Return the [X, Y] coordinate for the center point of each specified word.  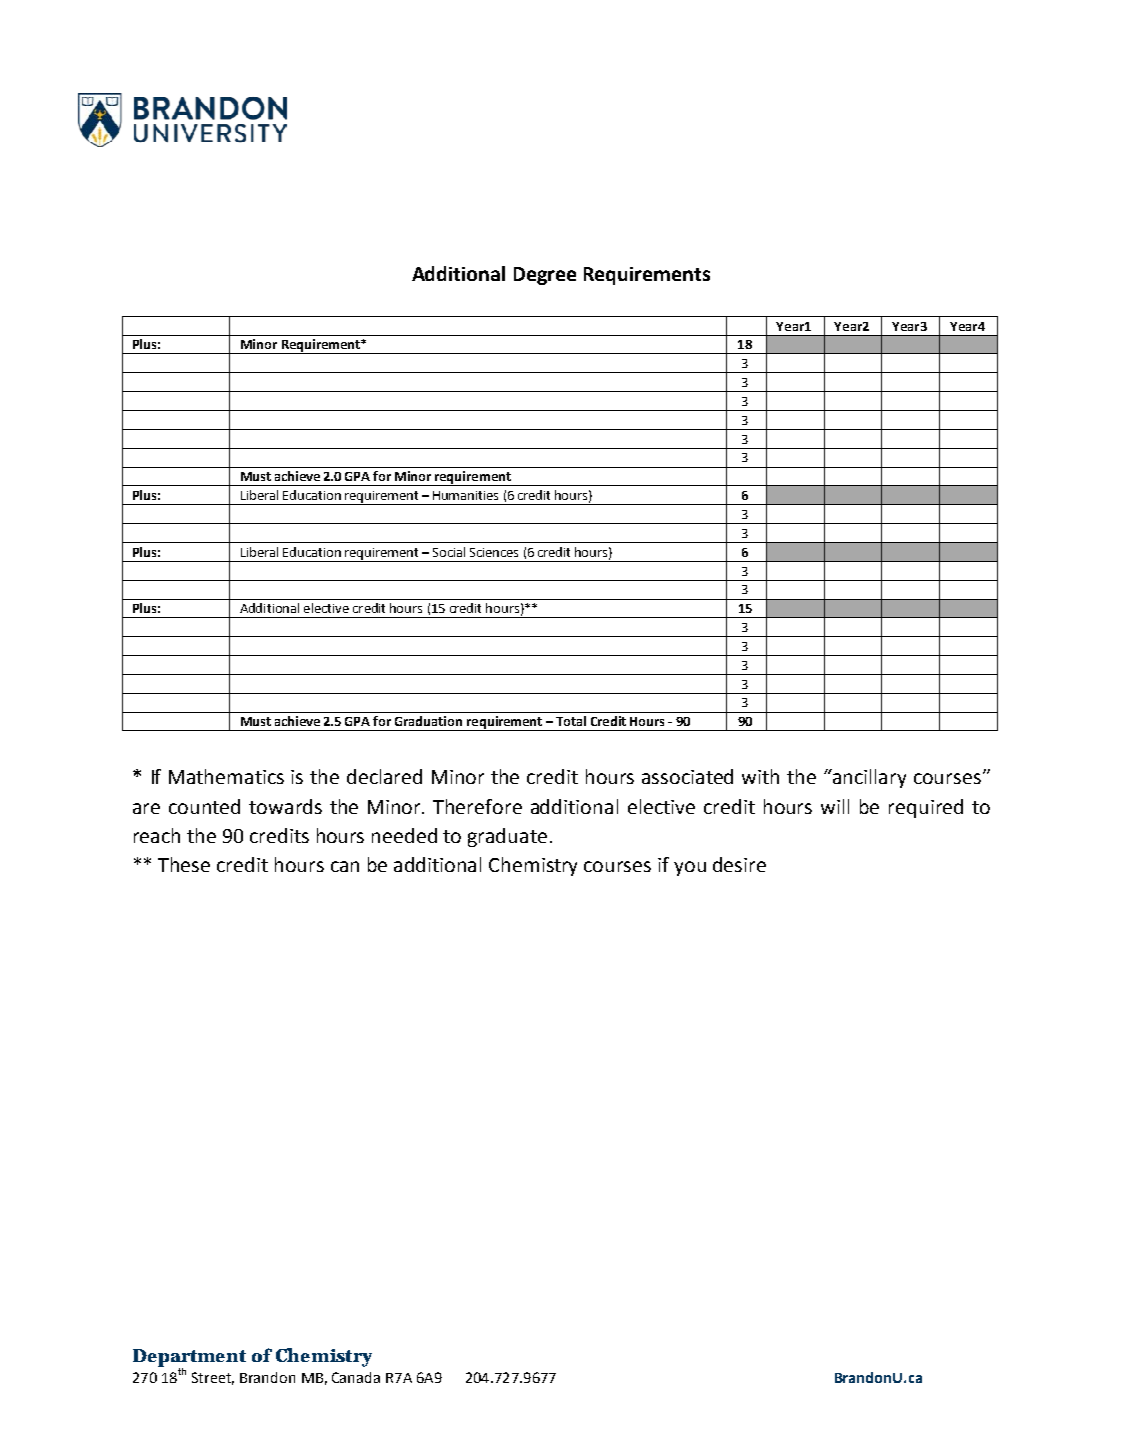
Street [213, 1378]
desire [739, 864]
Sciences [494, 552]
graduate [507, 837]
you [690, 868]
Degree [545, 276]
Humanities [465, 495]
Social [449, 552]
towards [285, 806]
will [835, 806]
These [184, 864]
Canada [356, 1377]
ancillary [868, 778]
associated [687, 776]
